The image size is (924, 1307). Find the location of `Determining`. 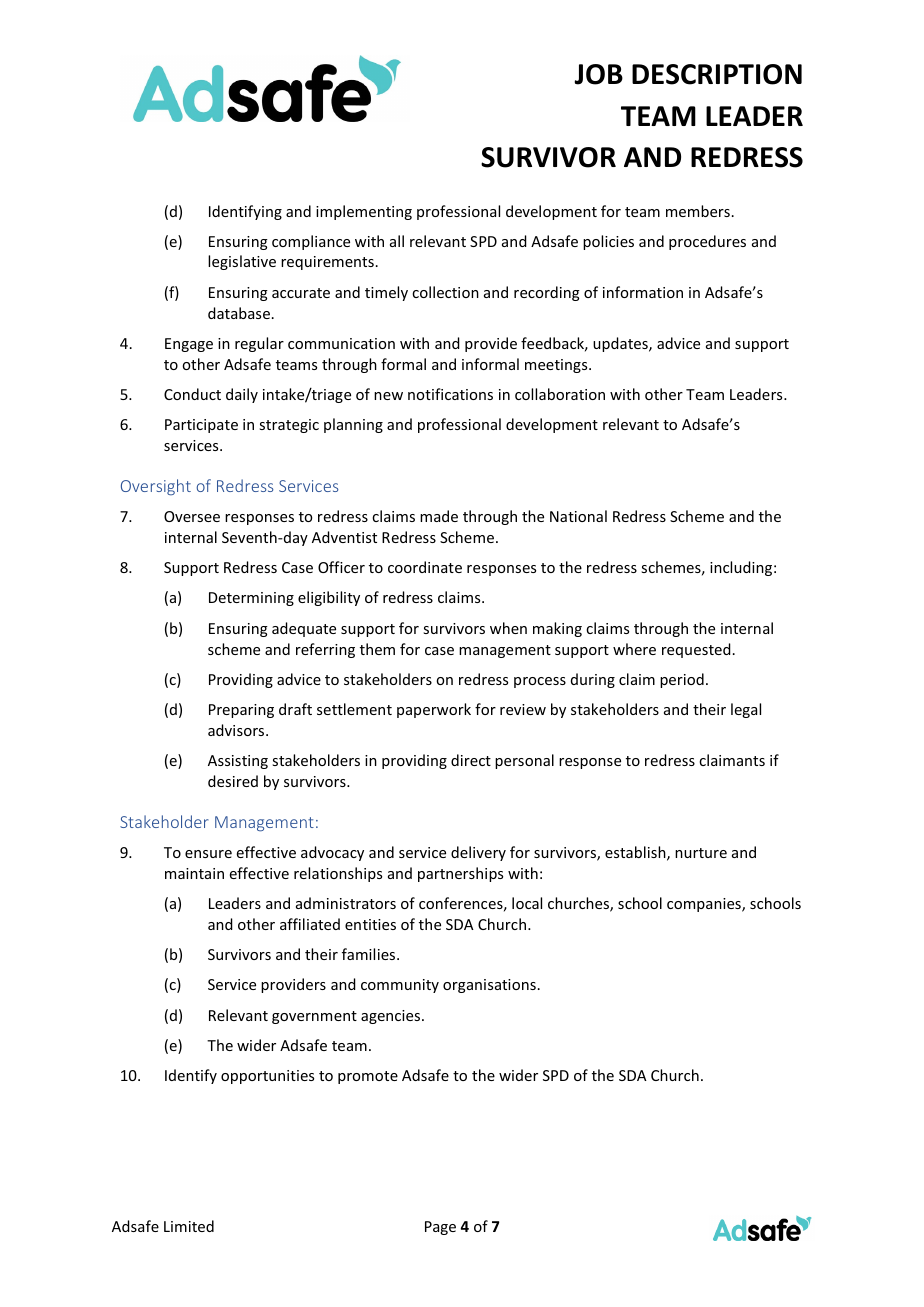

Determining is located at coordinates (251, 599).
